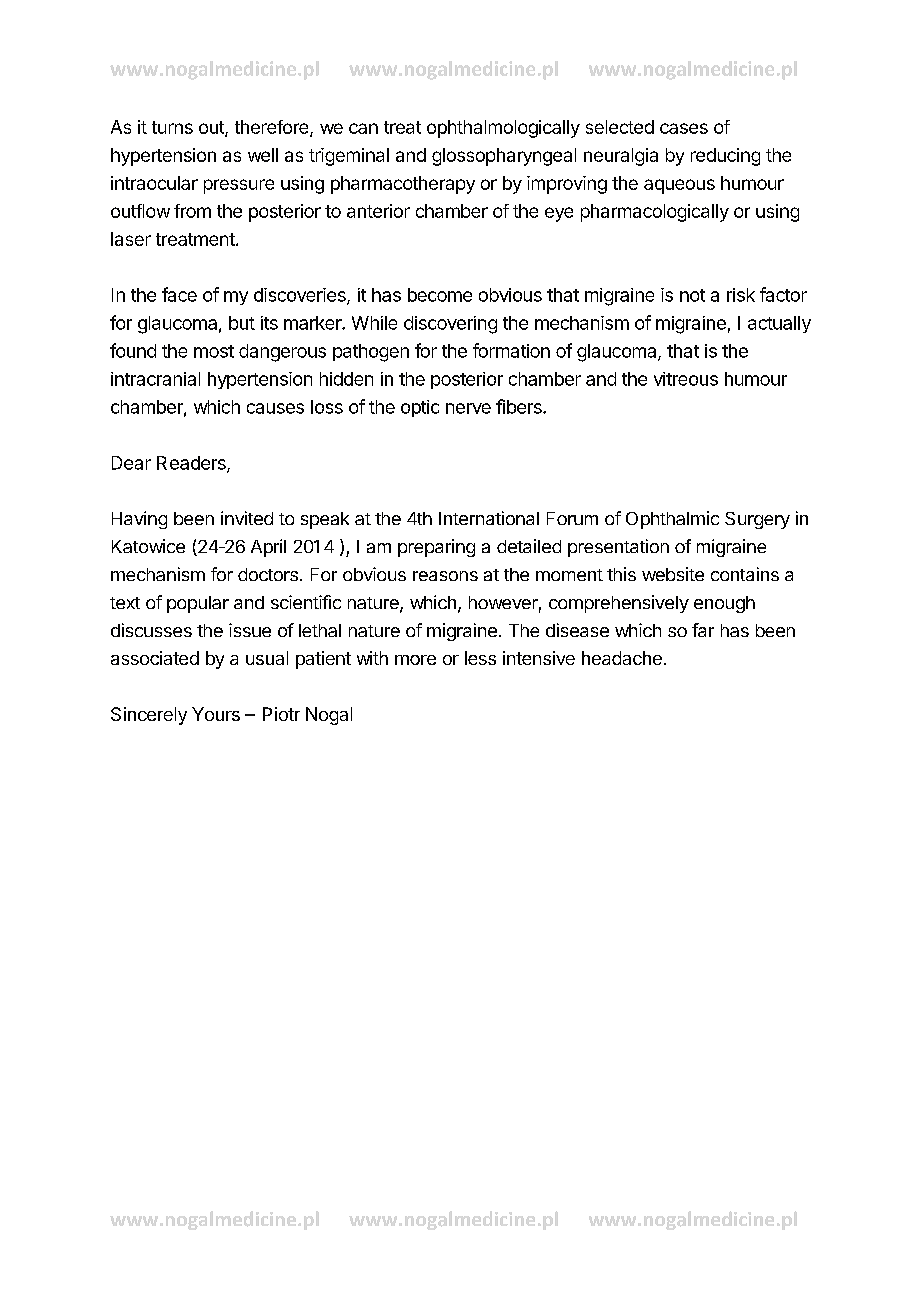 This screenshot has width=924, height=1308. Describe the element at coordinates (216, 714) in the screenshot. I see `Yours` at that location.
